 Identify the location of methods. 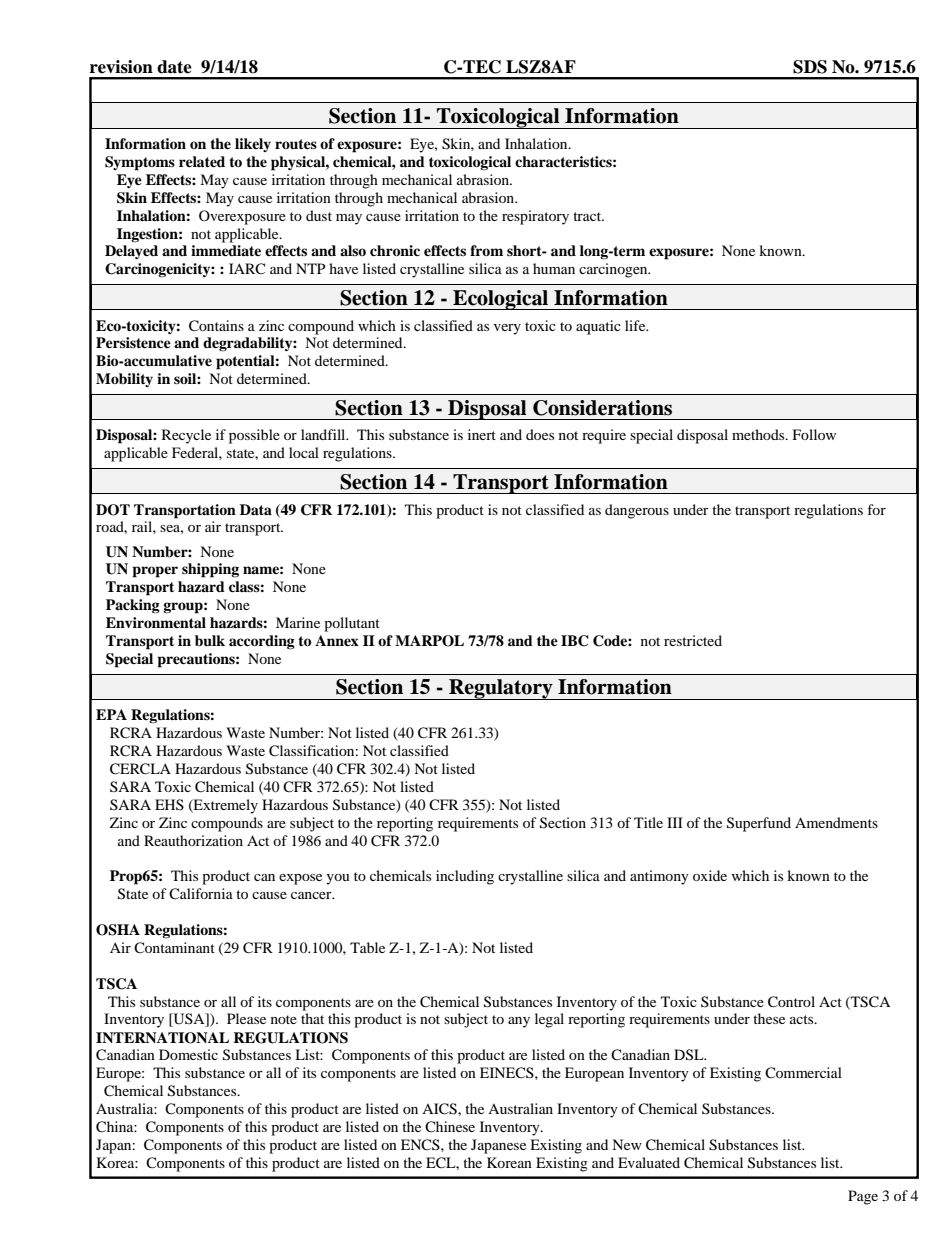
(759, 434).
